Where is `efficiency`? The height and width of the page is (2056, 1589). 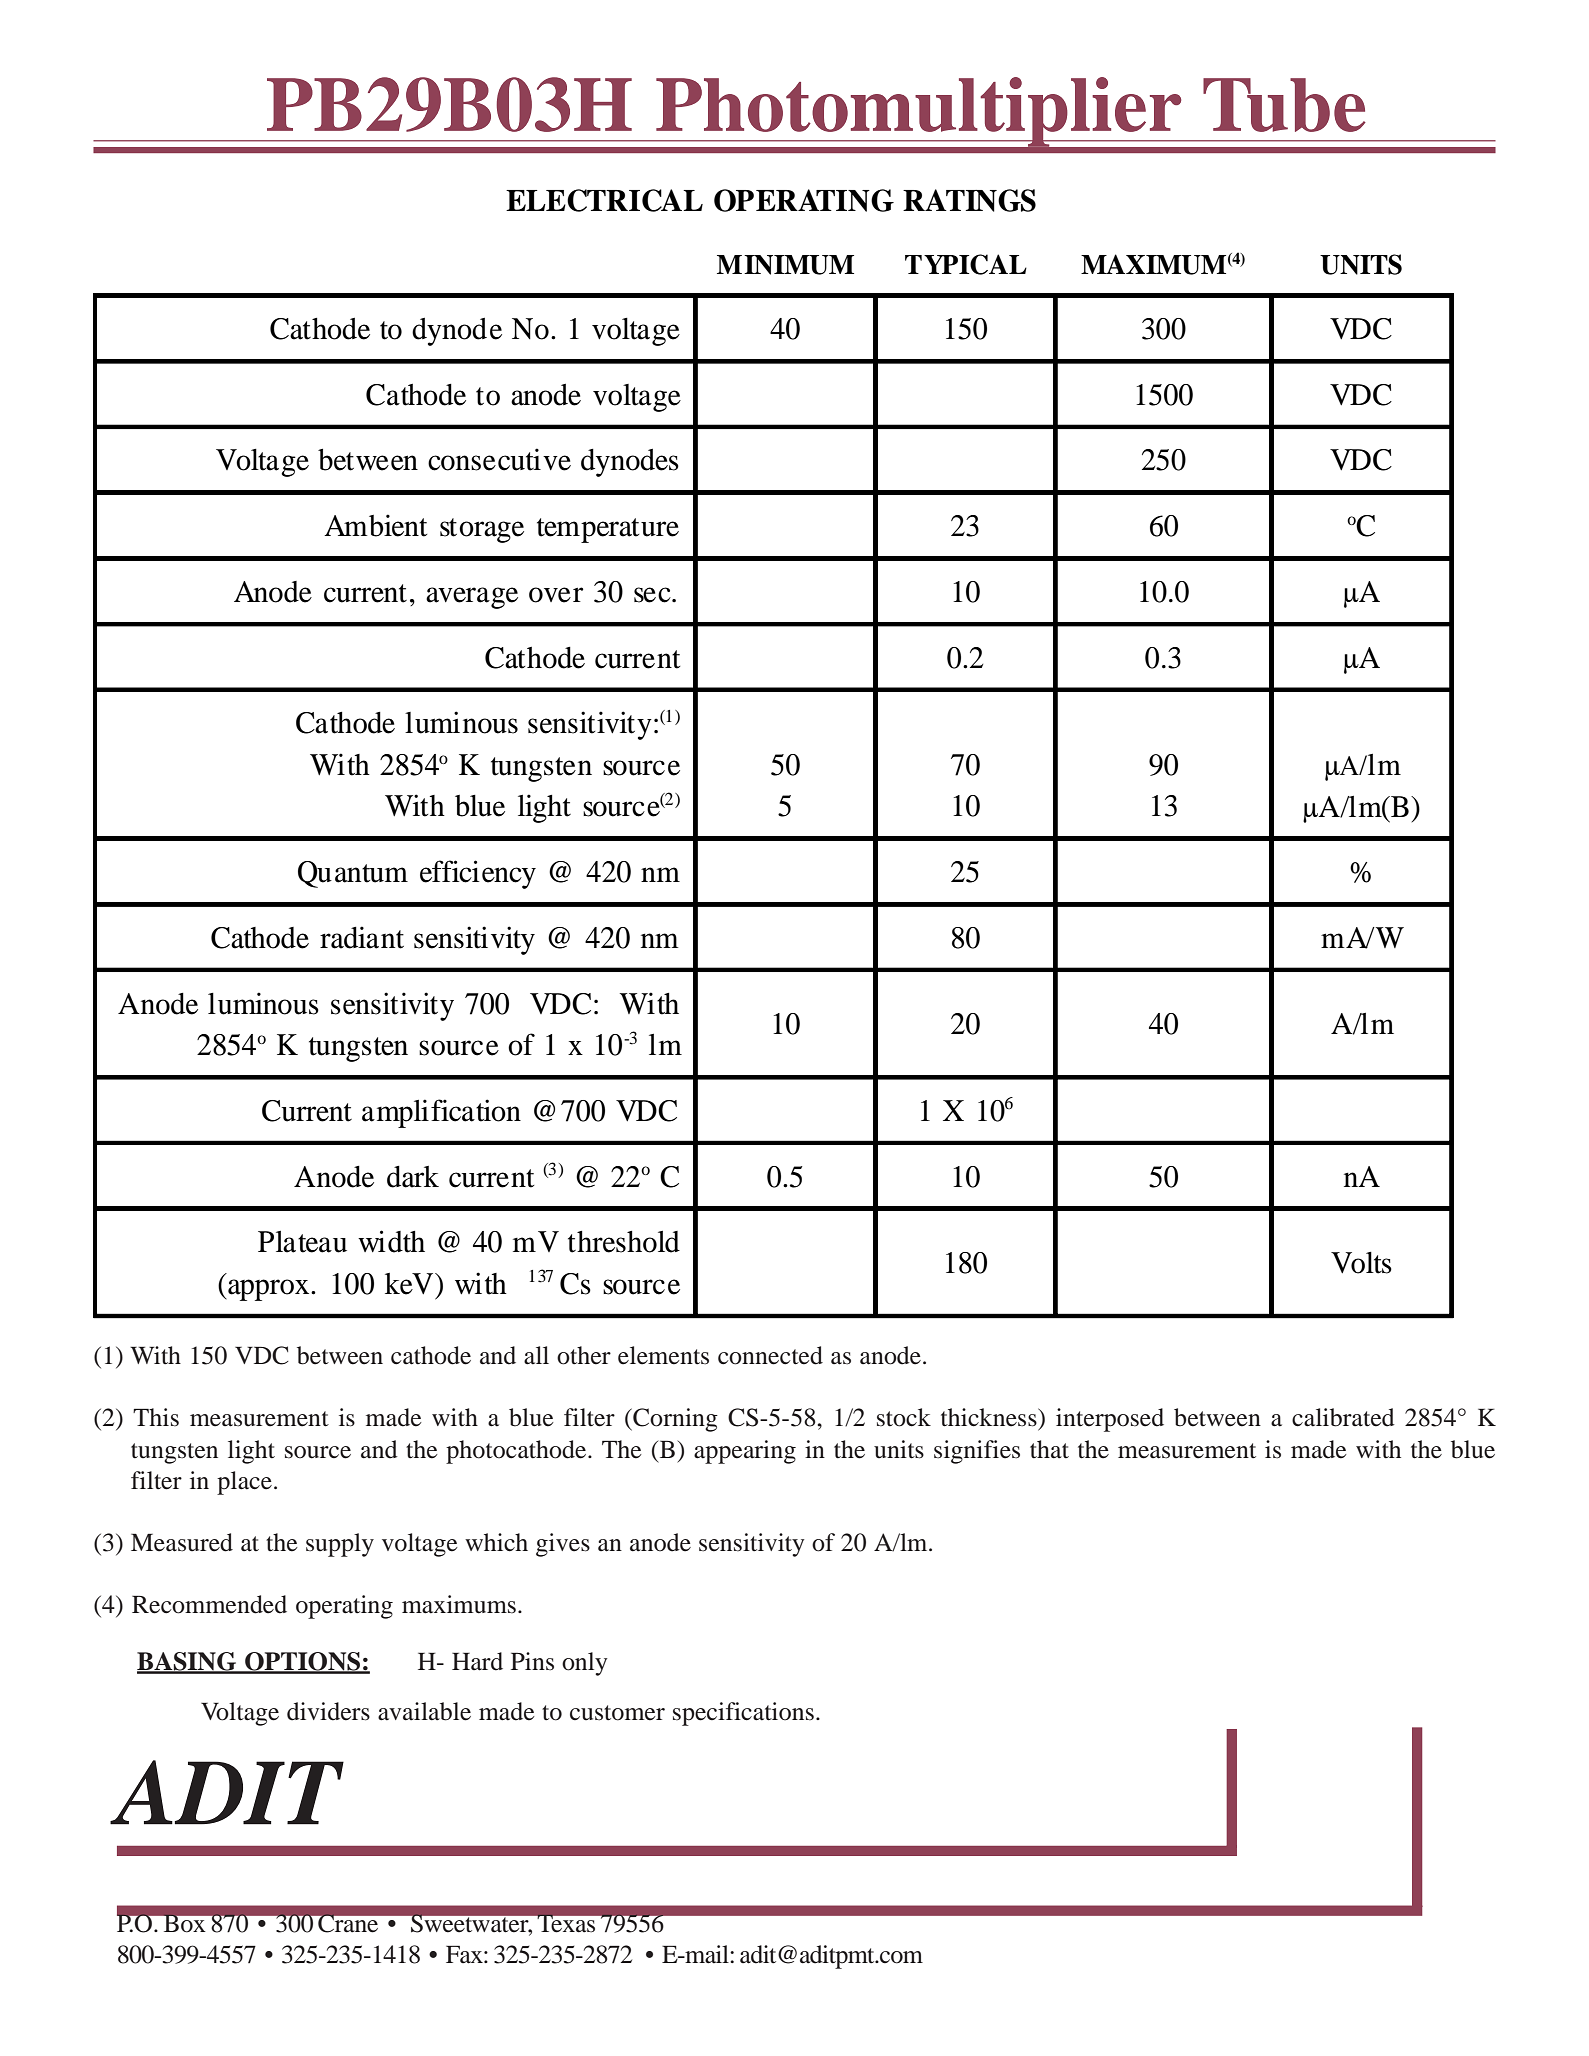
efficiency is located at coordinates (478, 874).
